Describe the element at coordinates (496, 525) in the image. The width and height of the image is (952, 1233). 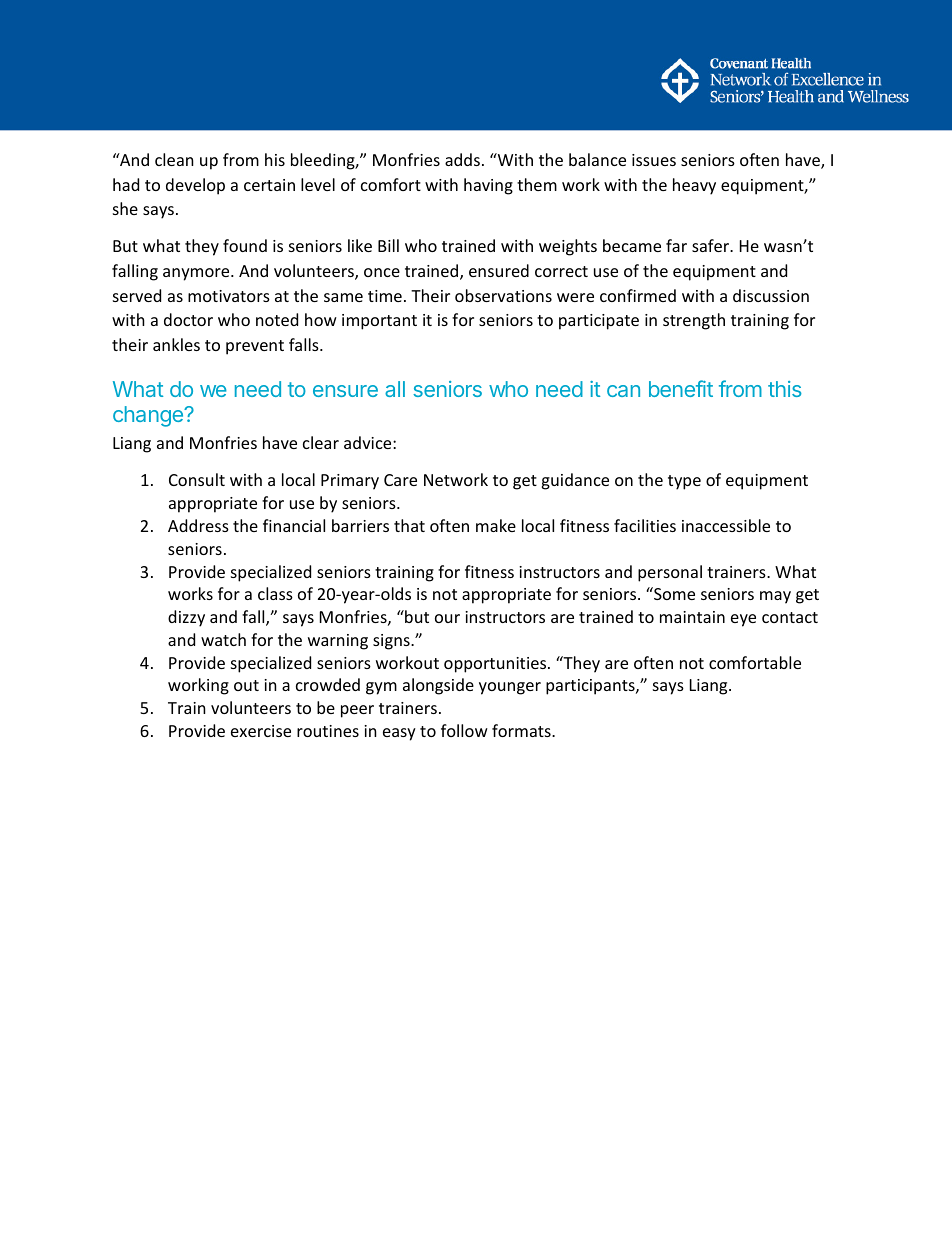
I see `make` at that location.
